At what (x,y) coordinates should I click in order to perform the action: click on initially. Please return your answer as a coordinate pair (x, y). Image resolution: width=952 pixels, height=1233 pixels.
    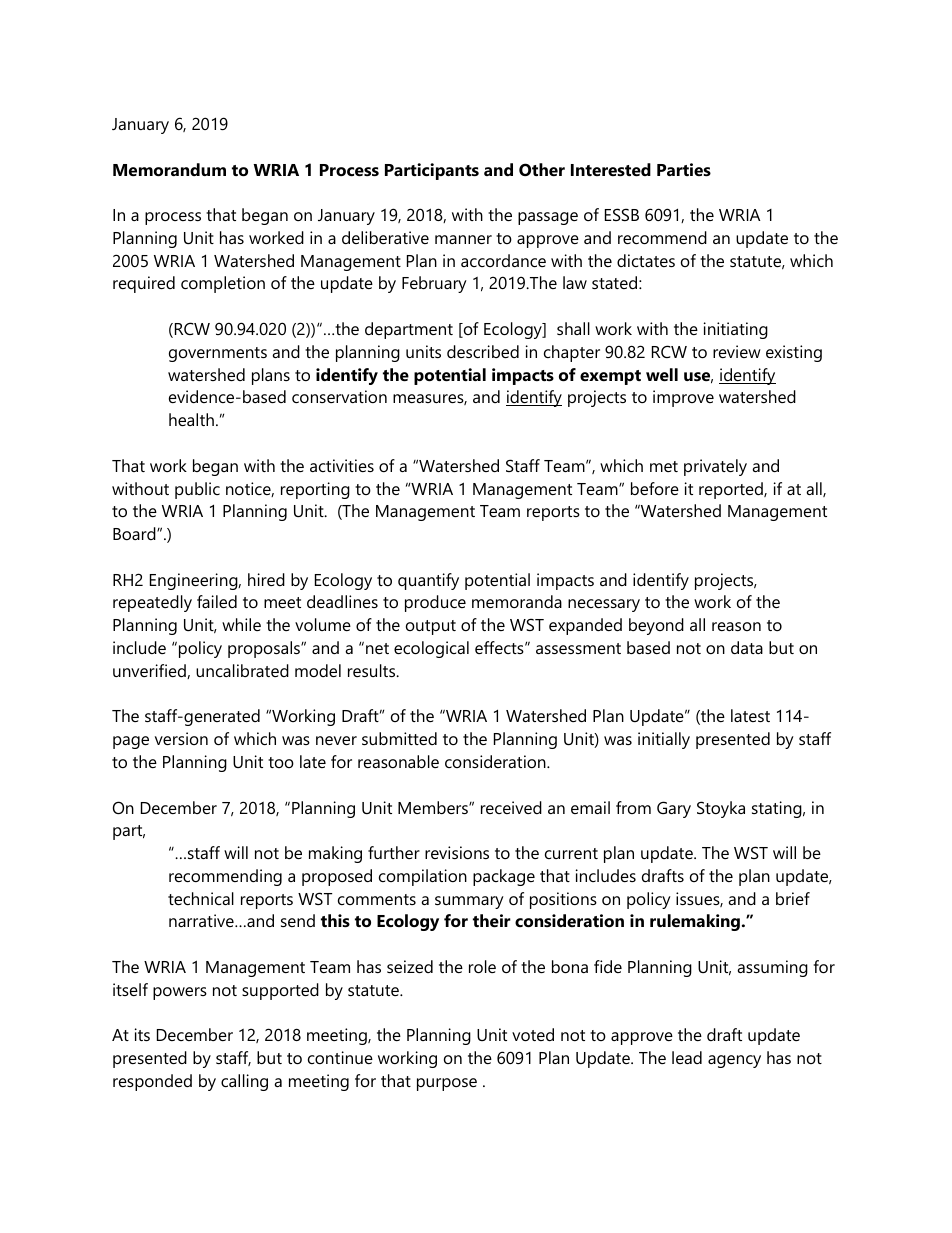
    Looking at the image, I should click on (664, 740).
